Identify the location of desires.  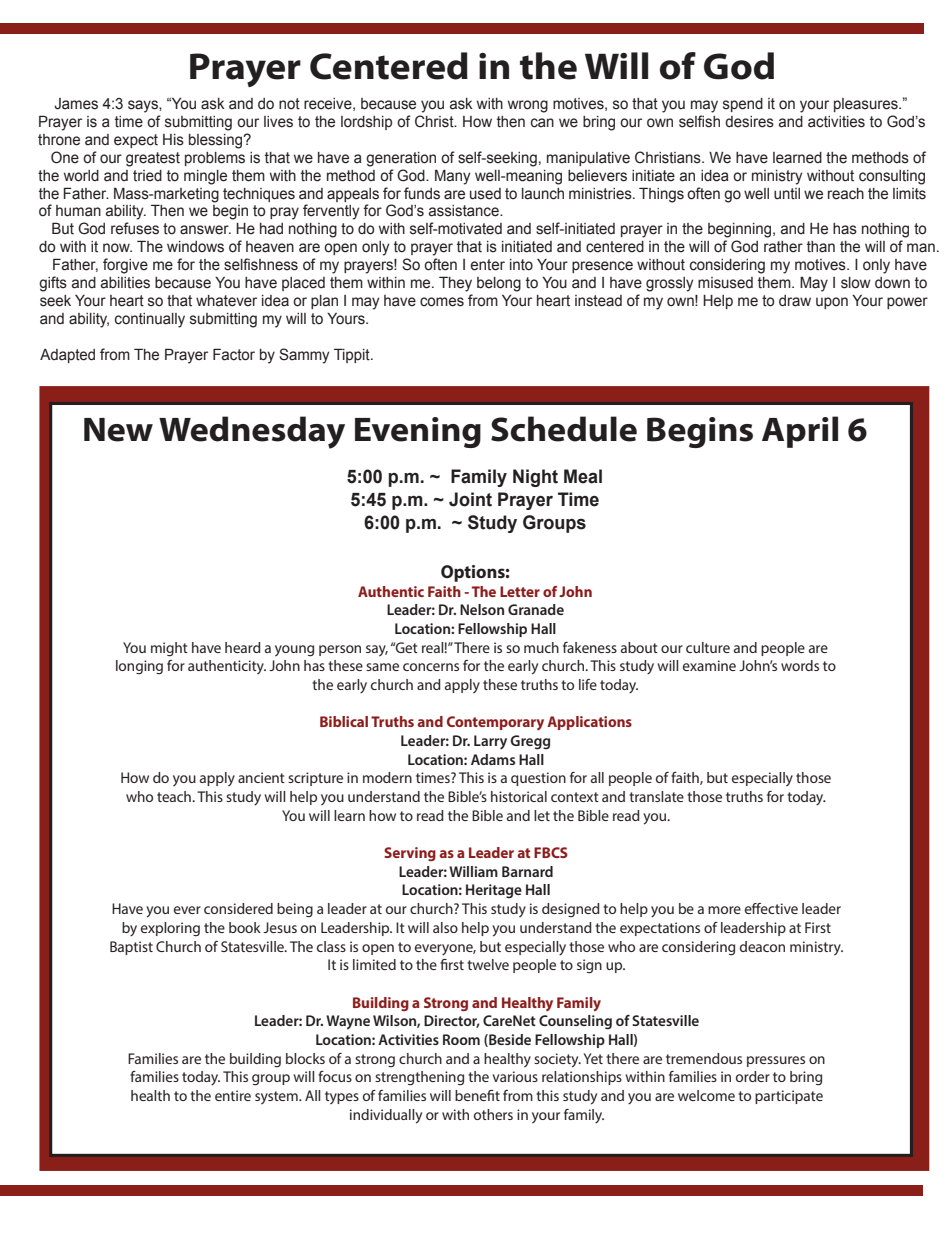
(749, 122).
